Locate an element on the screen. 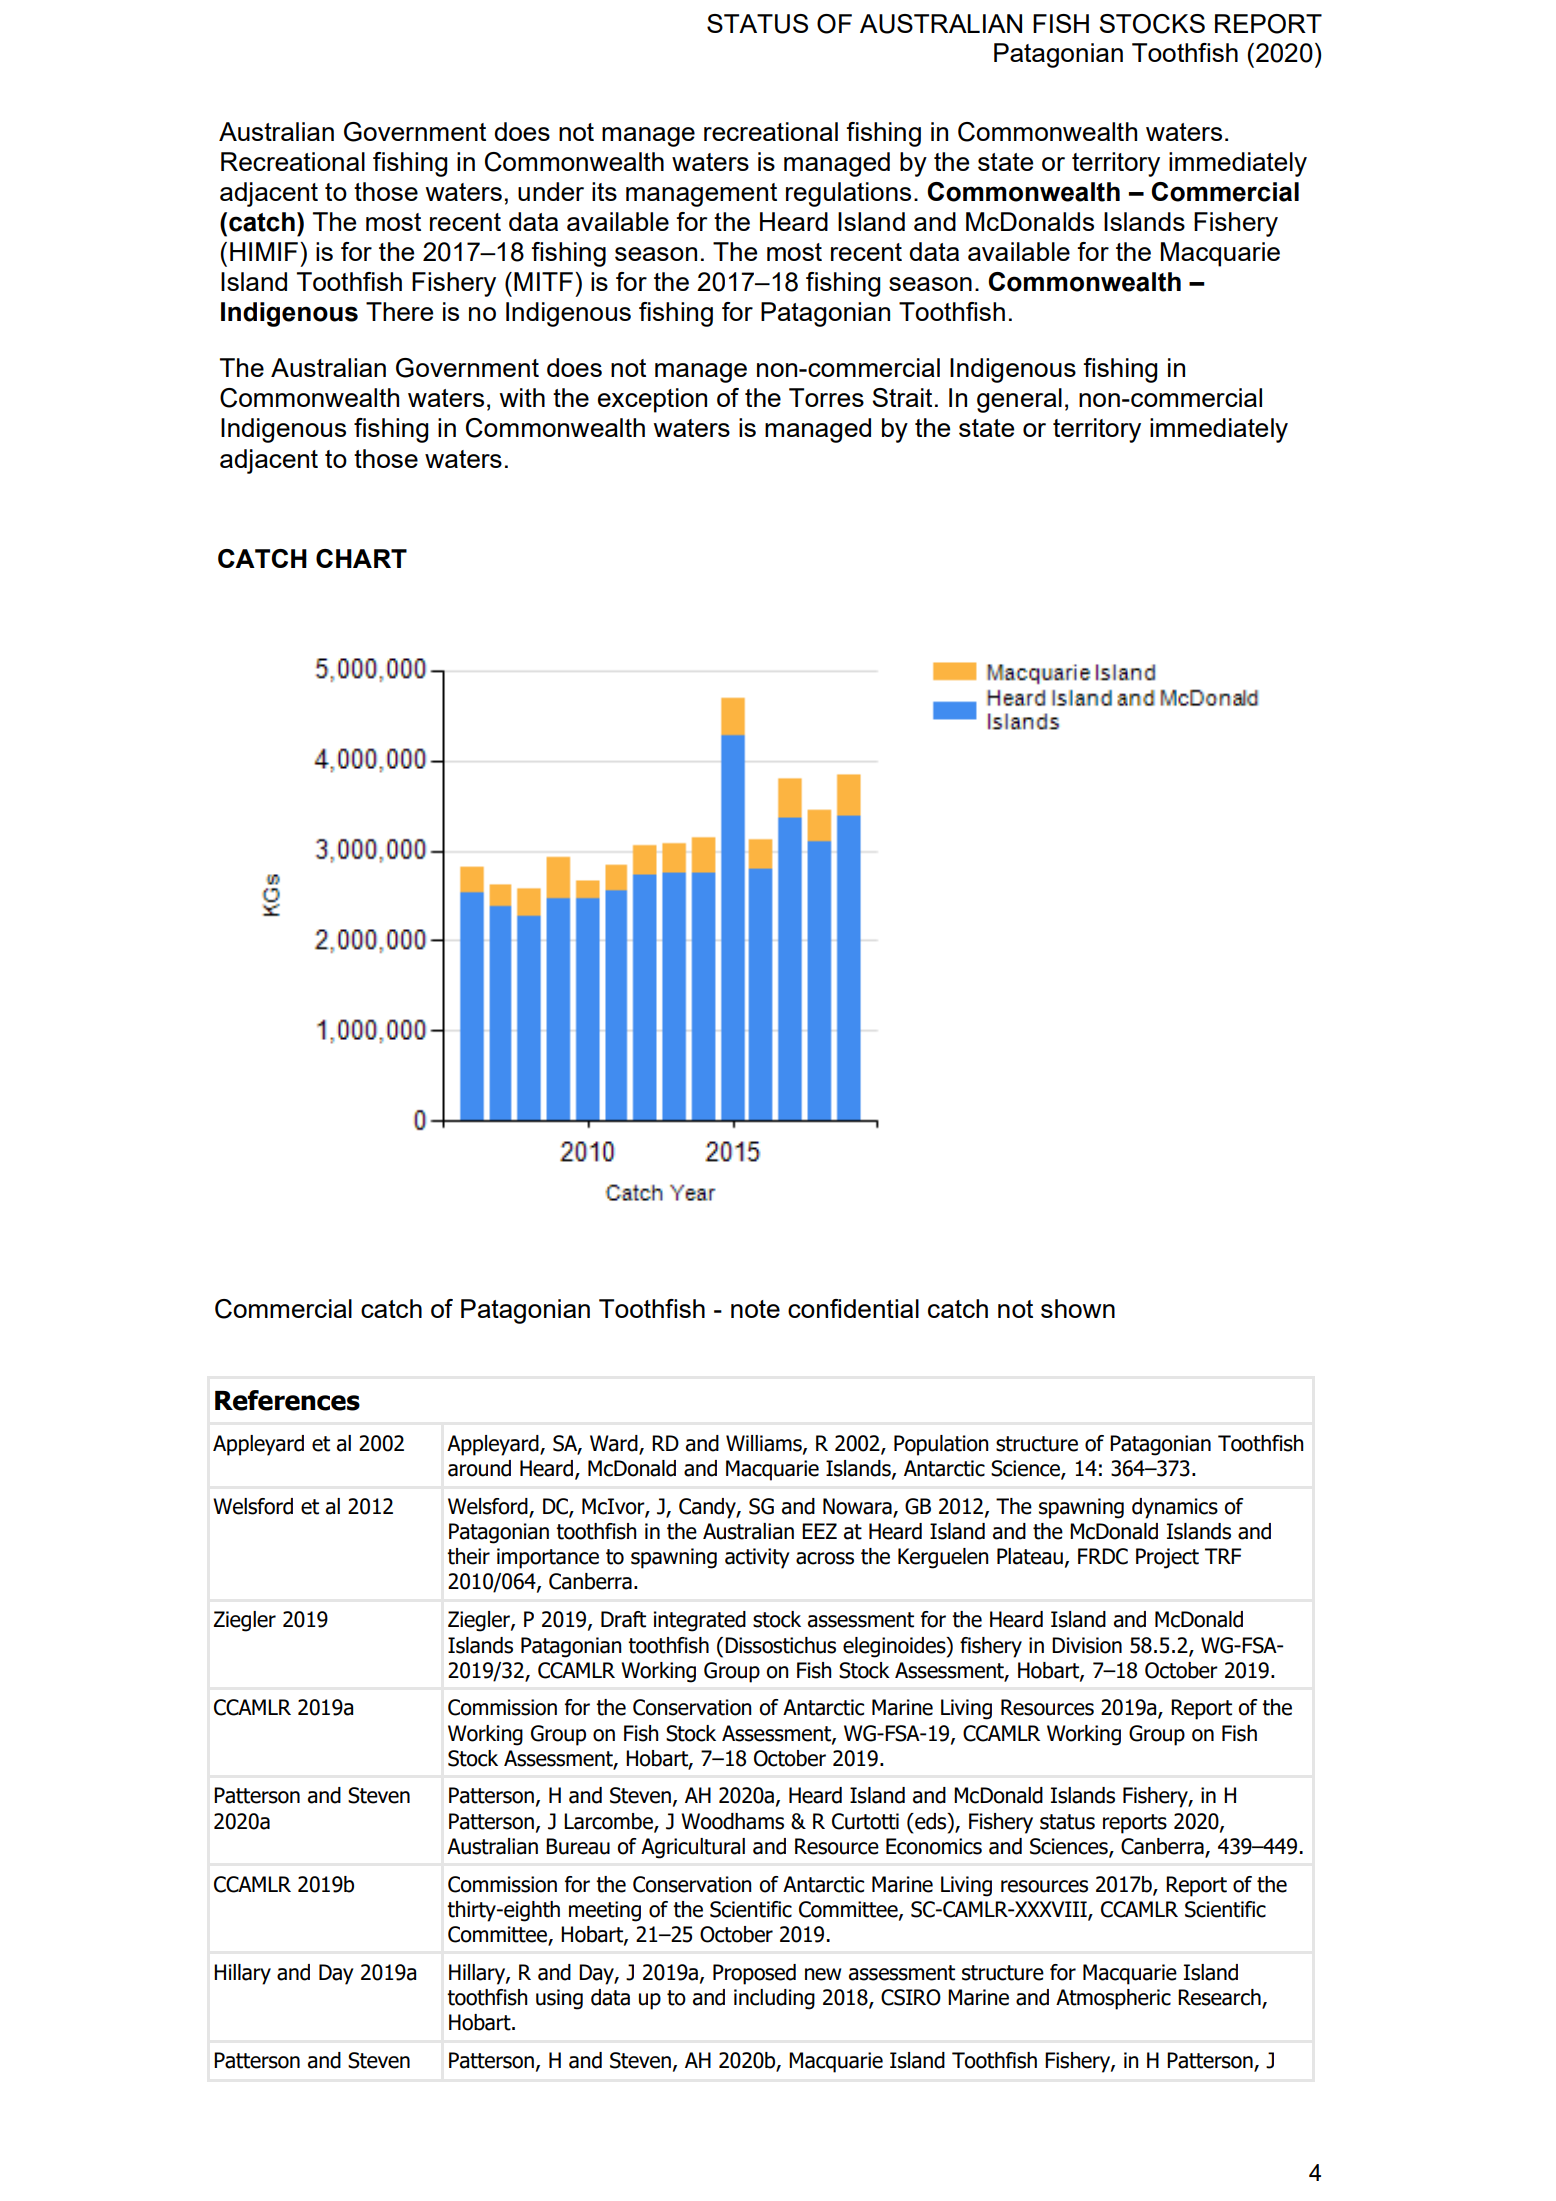 The width and height of the screenshot is (1556, 2201). Torres is located at coordinates (826, 397).
